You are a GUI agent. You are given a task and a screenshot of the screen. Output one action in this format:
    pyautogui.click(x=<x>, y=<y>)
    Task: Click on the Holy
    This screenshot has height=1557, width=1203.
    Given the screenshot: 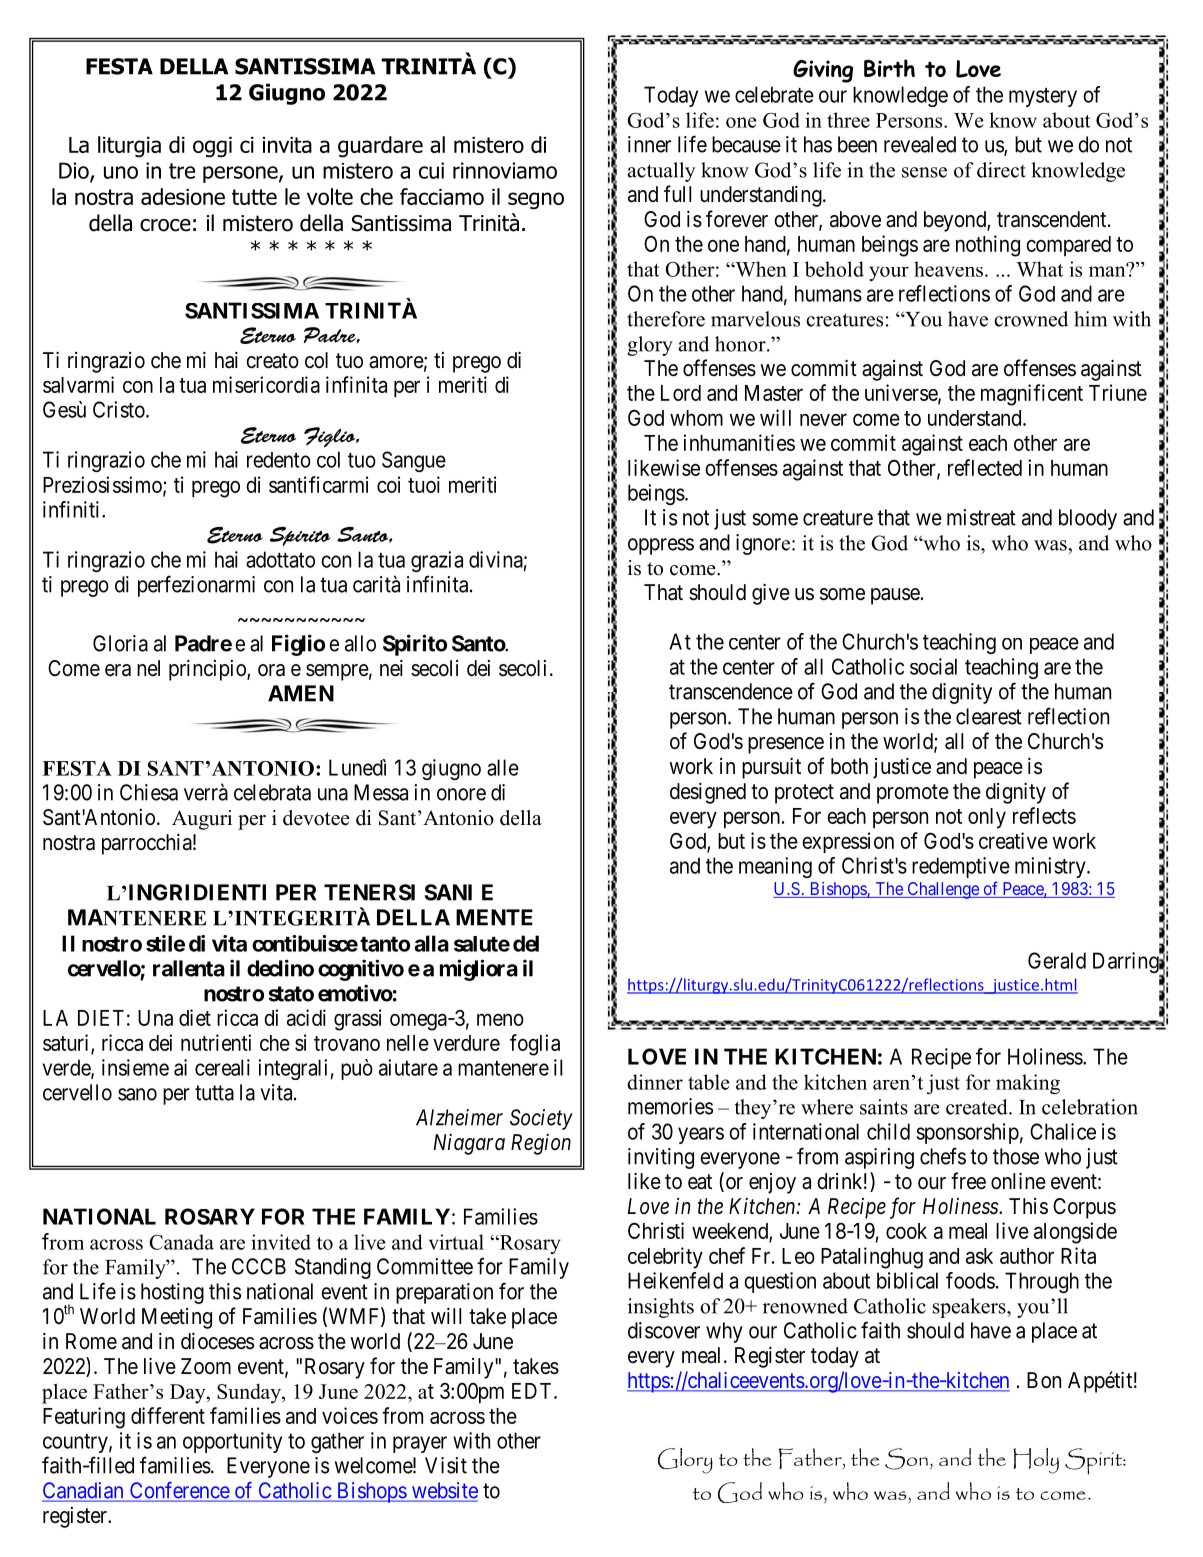 What is the action you would take?
    pyautogui.click(x=1036, y=1461)
